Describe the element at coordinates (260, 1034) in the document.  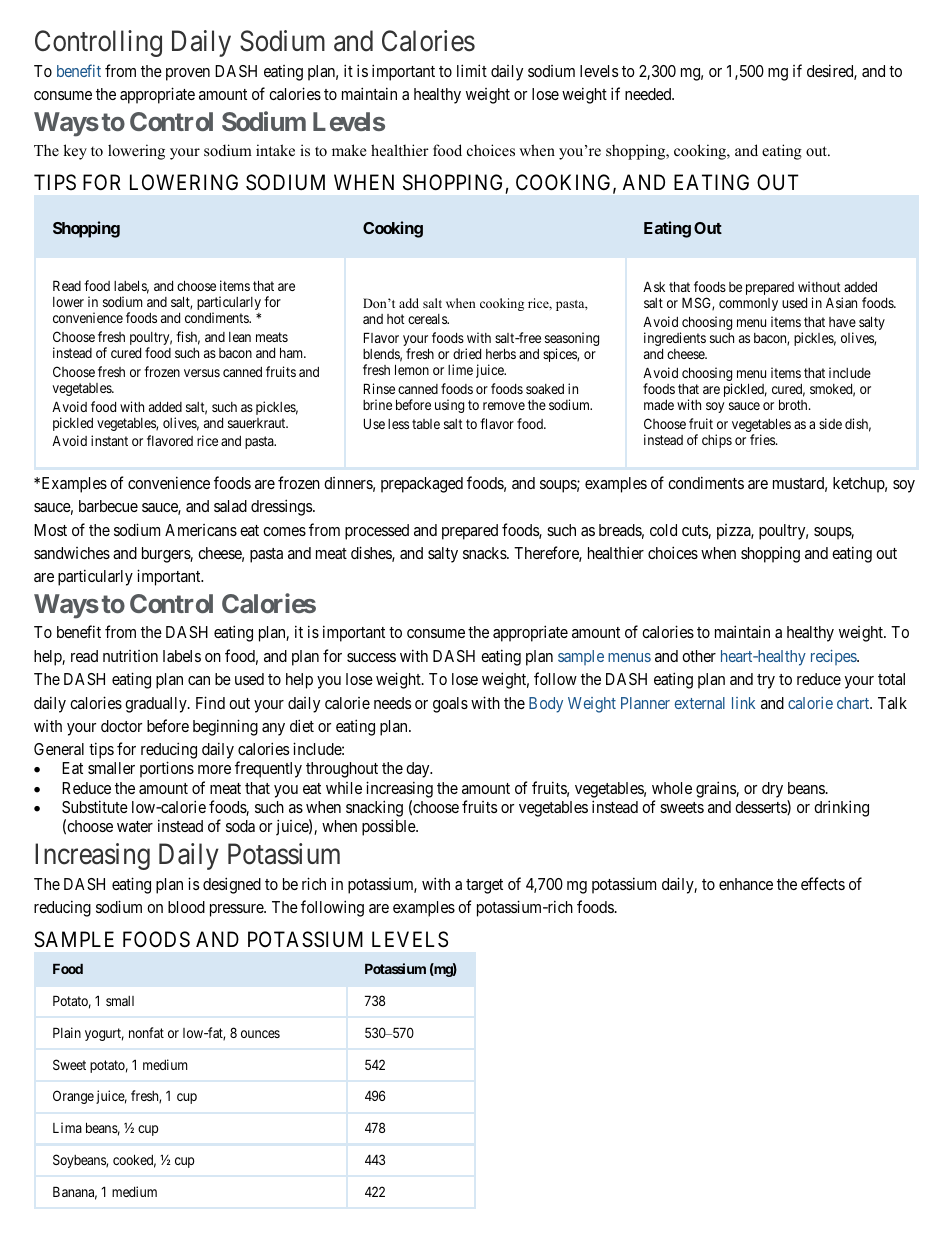
I see `ounces` at that location.
